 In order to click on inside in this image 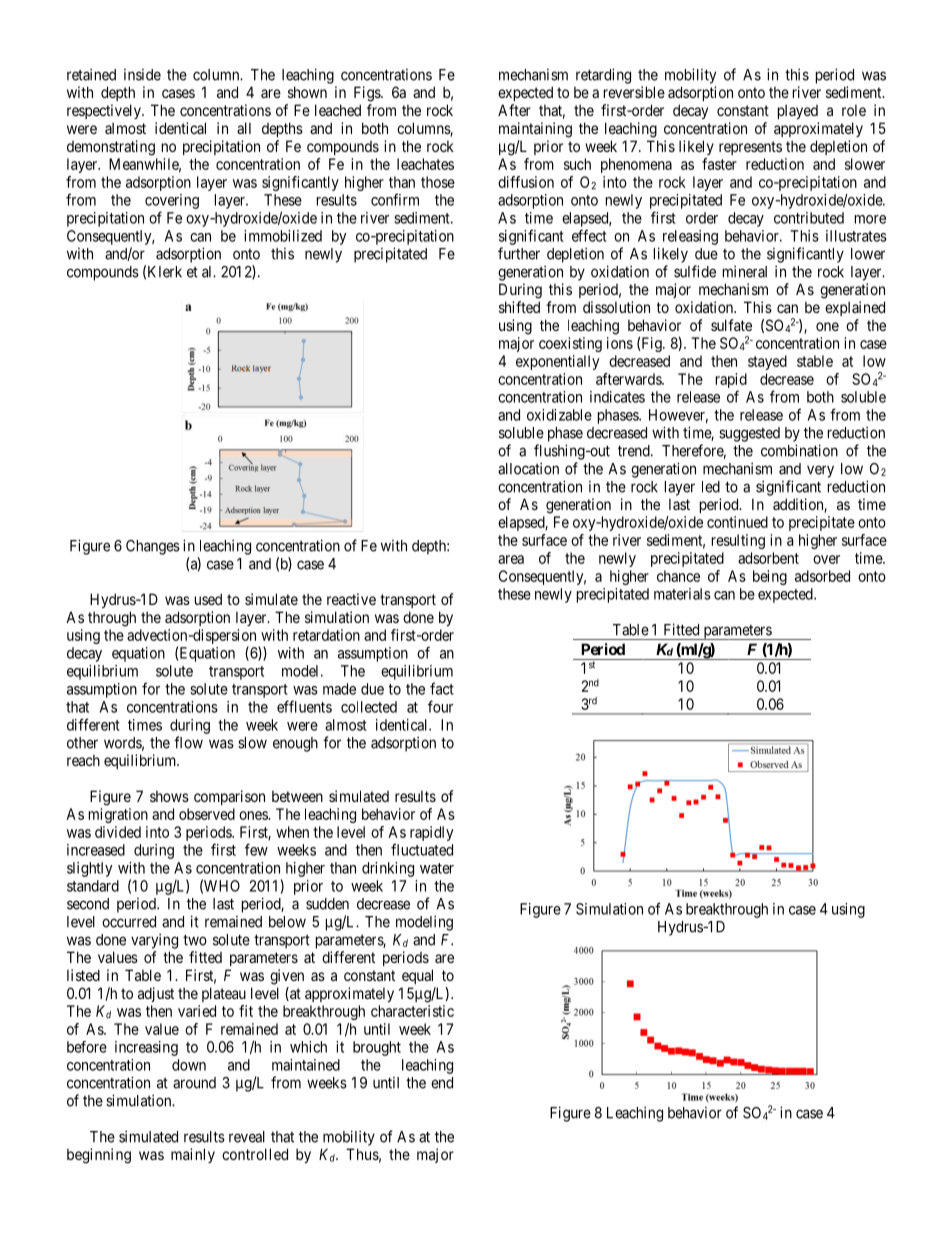, I will do `click(142, 75)`.
